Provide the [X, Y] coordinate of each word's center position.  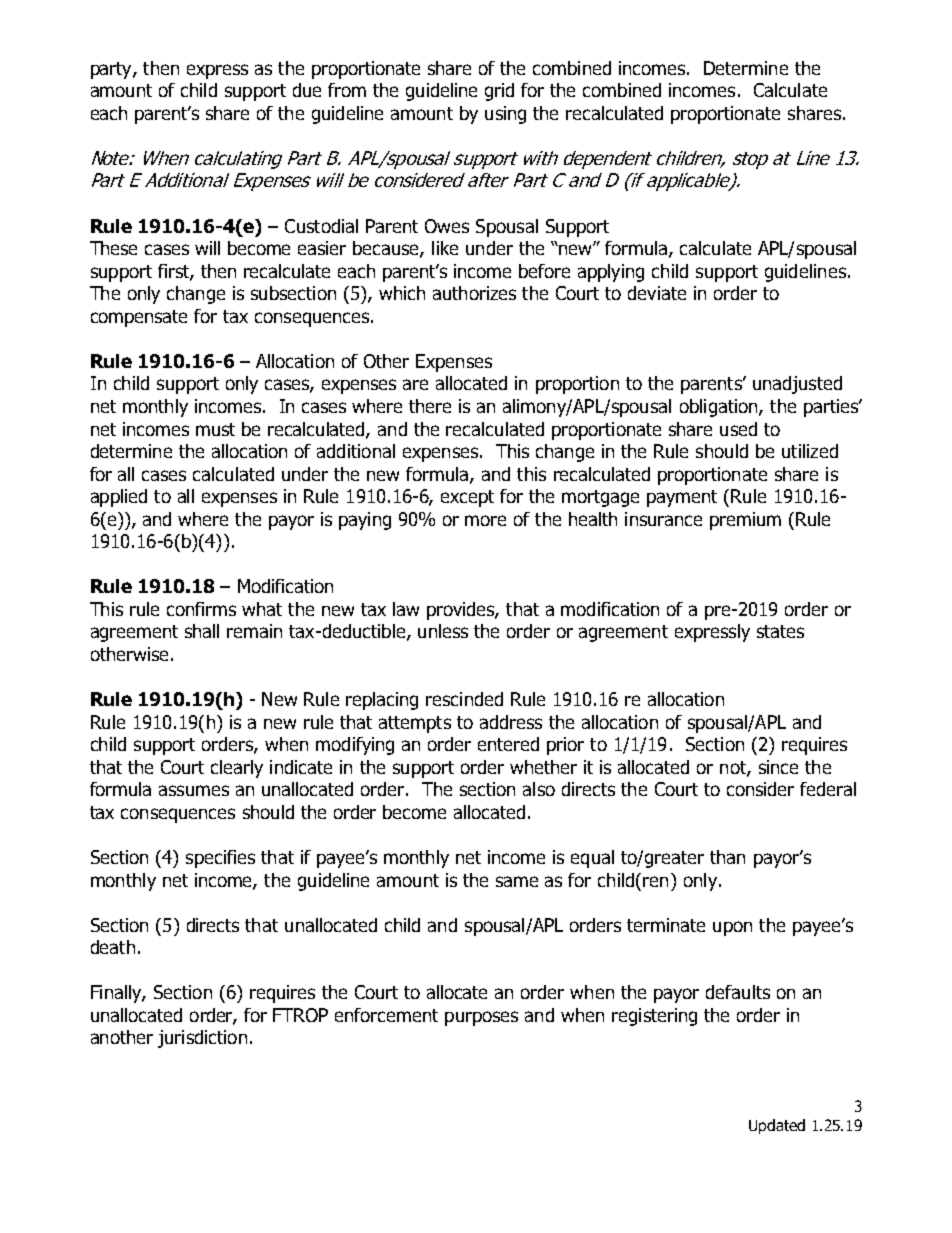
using [505, 115]
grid [499, 92]
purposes [481, 1018]
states [780, 631]
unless [443, 631]
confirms [201, 609]
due [307, 90]
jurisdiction [202, 1039]
